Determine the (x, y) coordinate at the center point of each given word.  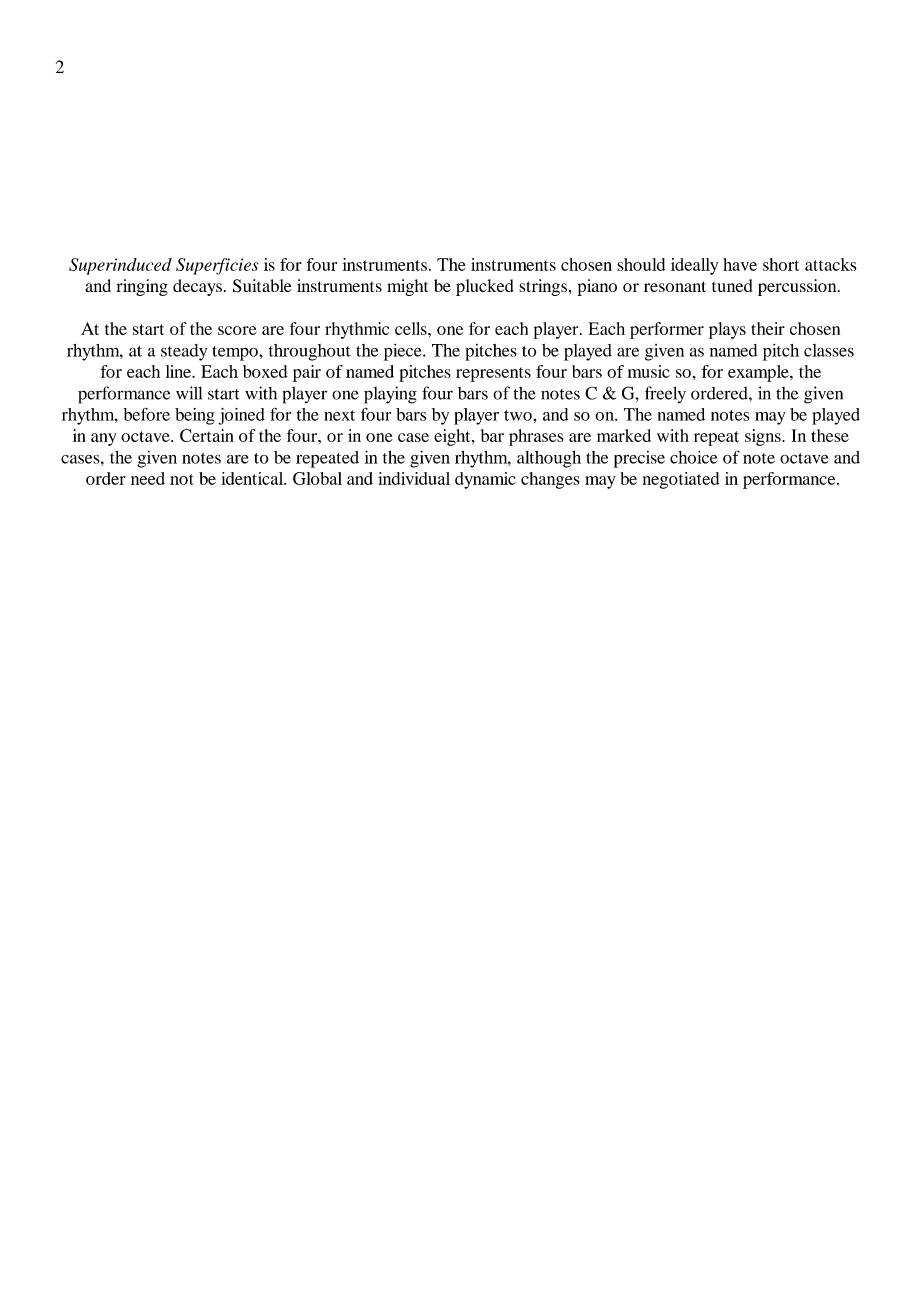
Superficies (217, 266)
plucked (485, 287)
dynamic (485, 480)
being (195, 416)
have (740, 264)
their (768, 328)
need (148, 478)
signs (764, 437)
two (519, 415)
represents (493, 374)
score (237, 330)
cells (412, 328)
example (759, 373)
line (179, 371)
